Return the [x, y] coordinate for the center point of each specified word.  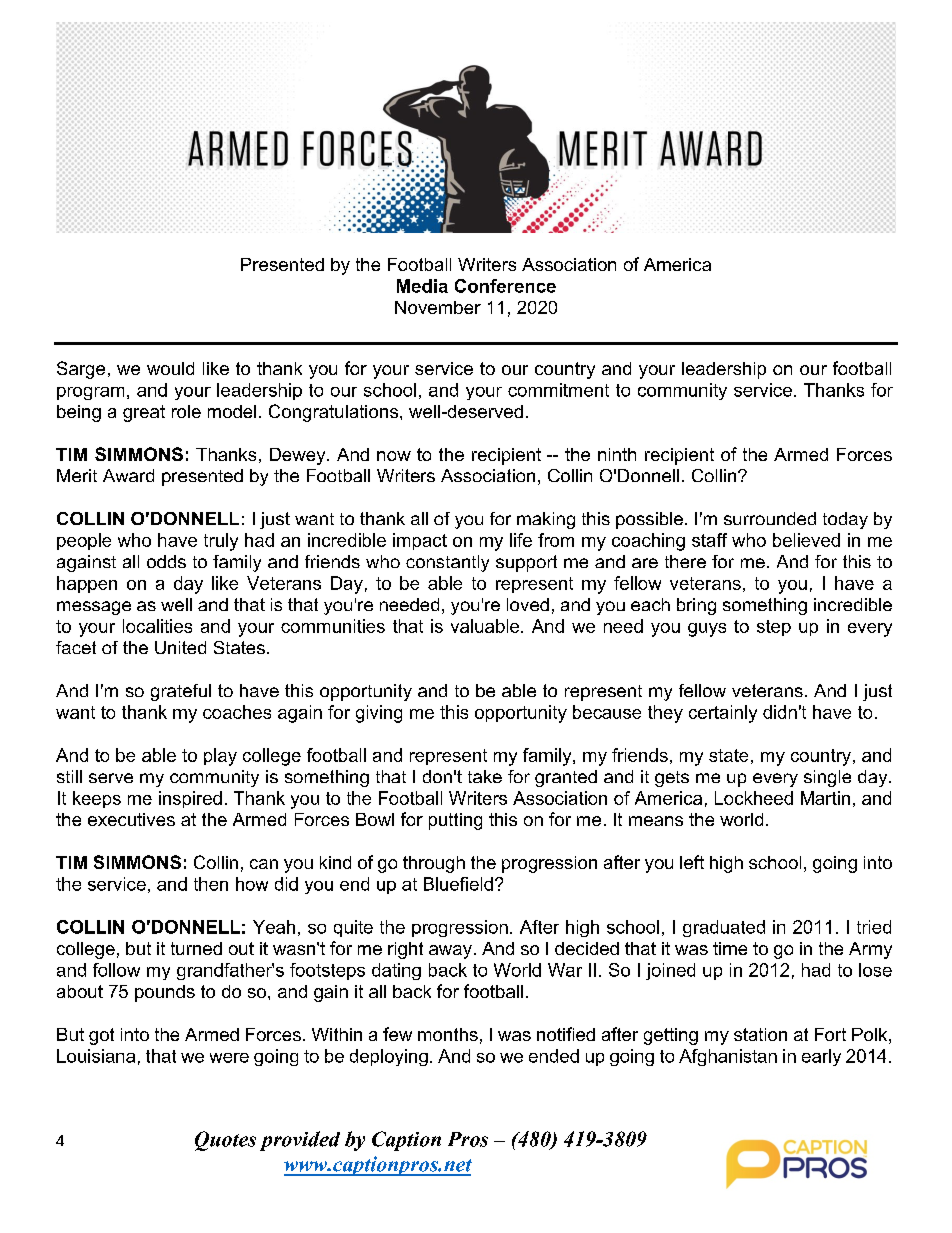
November [438, 307]
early [821, 1057]
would [170, 368]
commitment [558, 390]
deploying [389, 1057]
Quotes [225, 1141]
